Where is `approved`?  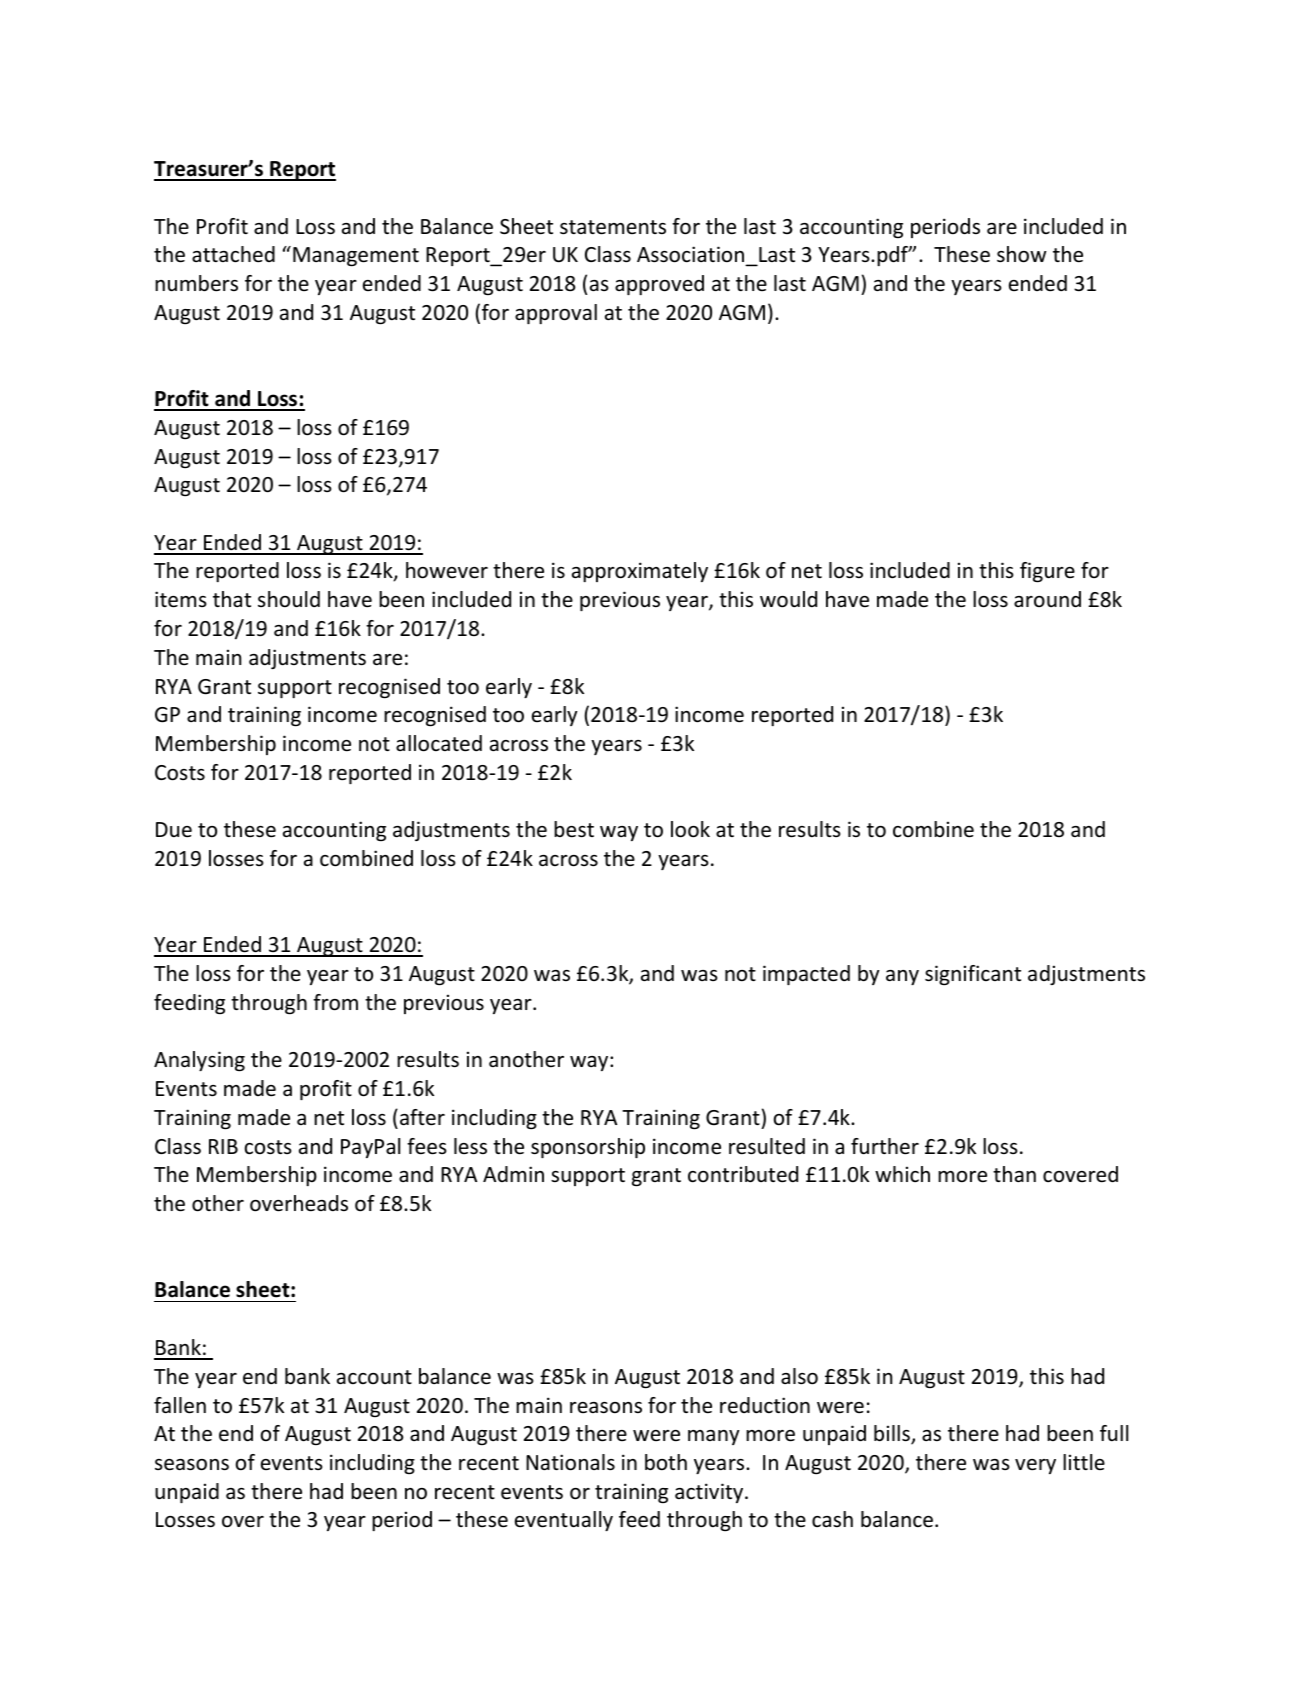 approved is located at coordinates (659, 285).
